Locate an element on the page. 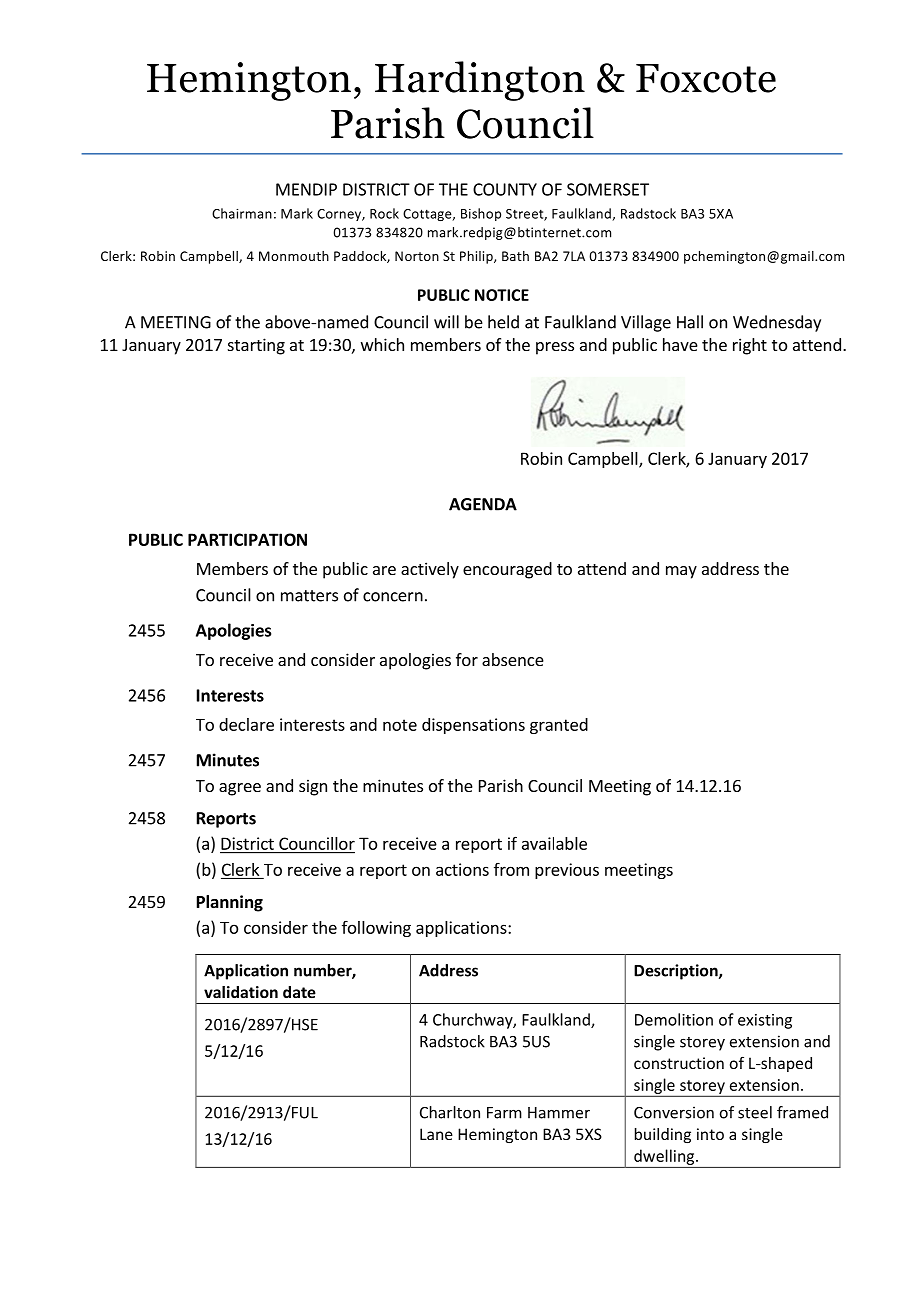  Monmouth is located at coordinates (294, 256).
